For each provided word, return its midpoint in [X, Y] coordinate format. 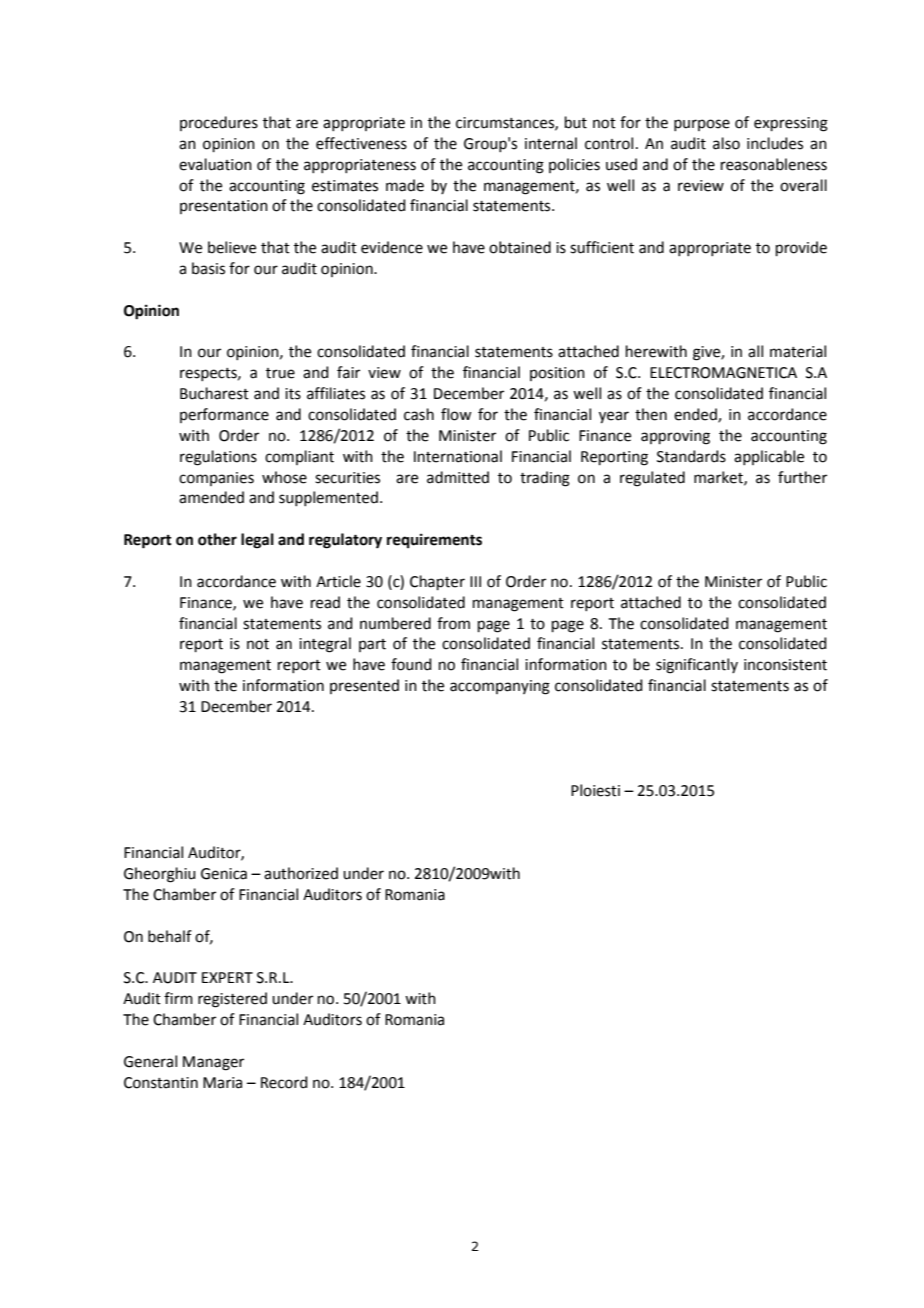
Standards [691, 456]
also [726, 143]
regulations [218, 458]
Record [284, 1082]
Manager [213, 1063]
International [458, 456]
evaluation [215, 164]
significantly [697, 666]
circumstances [506, 123]
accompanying [500, 687]
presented [364, 686]
